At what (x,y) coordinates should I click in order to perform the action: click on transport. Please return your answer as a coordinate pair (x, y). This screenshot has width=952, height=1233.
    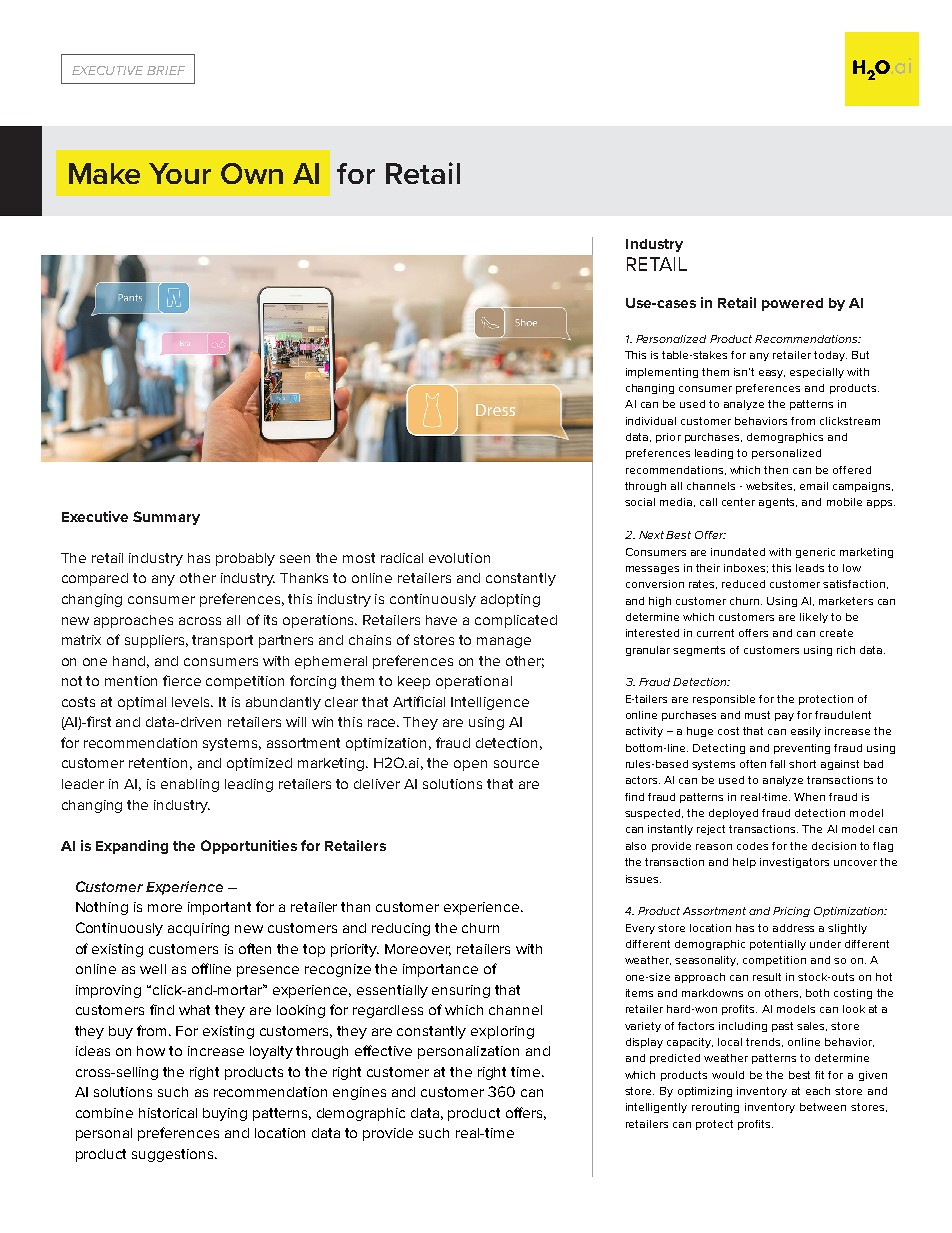
    Looking at the image, I should click on (222, 641).
